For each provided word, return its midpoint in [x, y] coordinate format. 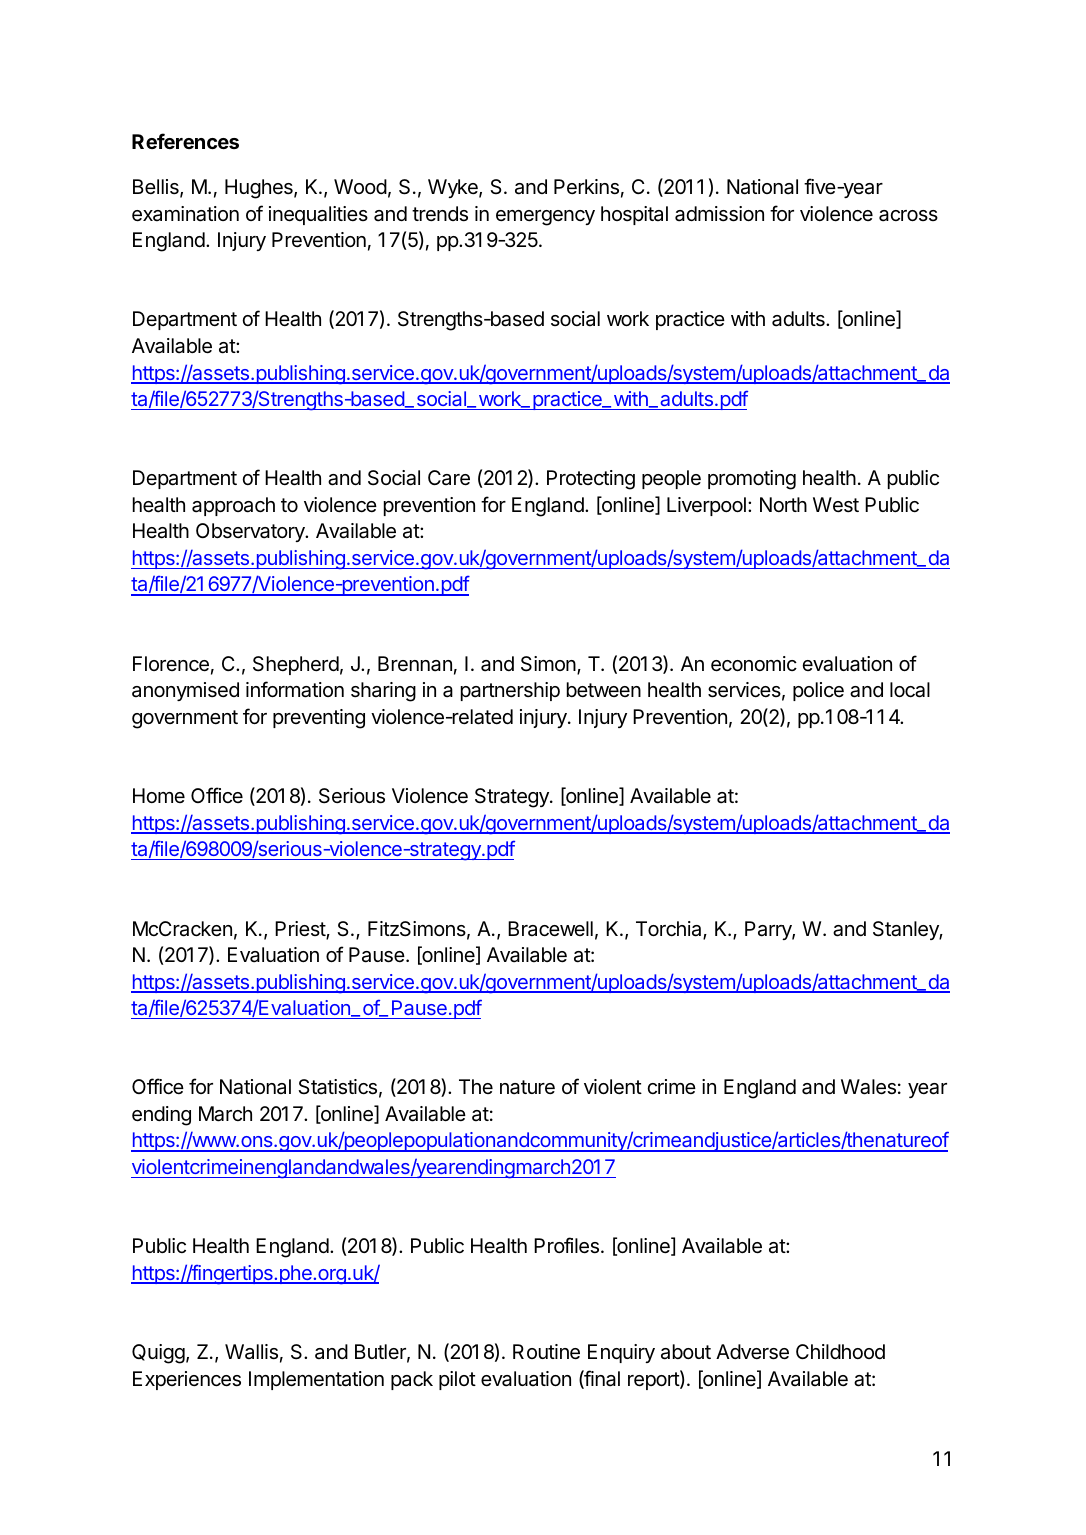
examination [185, 214]
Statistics [337, 1087]
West [836, 505]
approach [233, 506]
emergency [545, 218]
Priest [301, 930]
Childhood [840, 1351]
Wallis [251, 1352]
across [908, 216]
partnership [510, 691]
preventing [319, 719]
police [818, 691]
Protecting [591, 480]
